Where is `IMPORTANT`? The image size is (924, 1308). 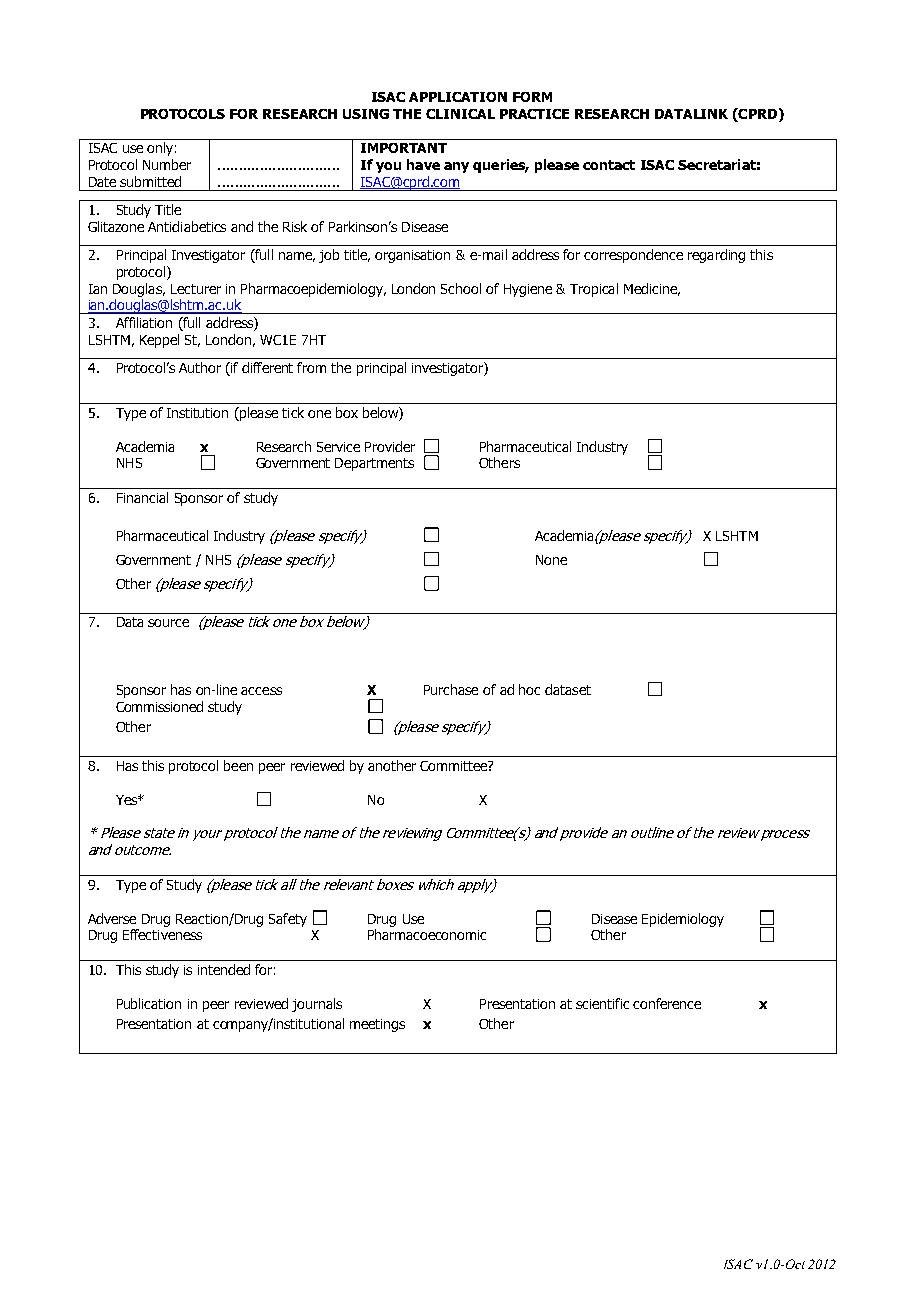
IMPORTANT is located at coordinates (404, 148).
